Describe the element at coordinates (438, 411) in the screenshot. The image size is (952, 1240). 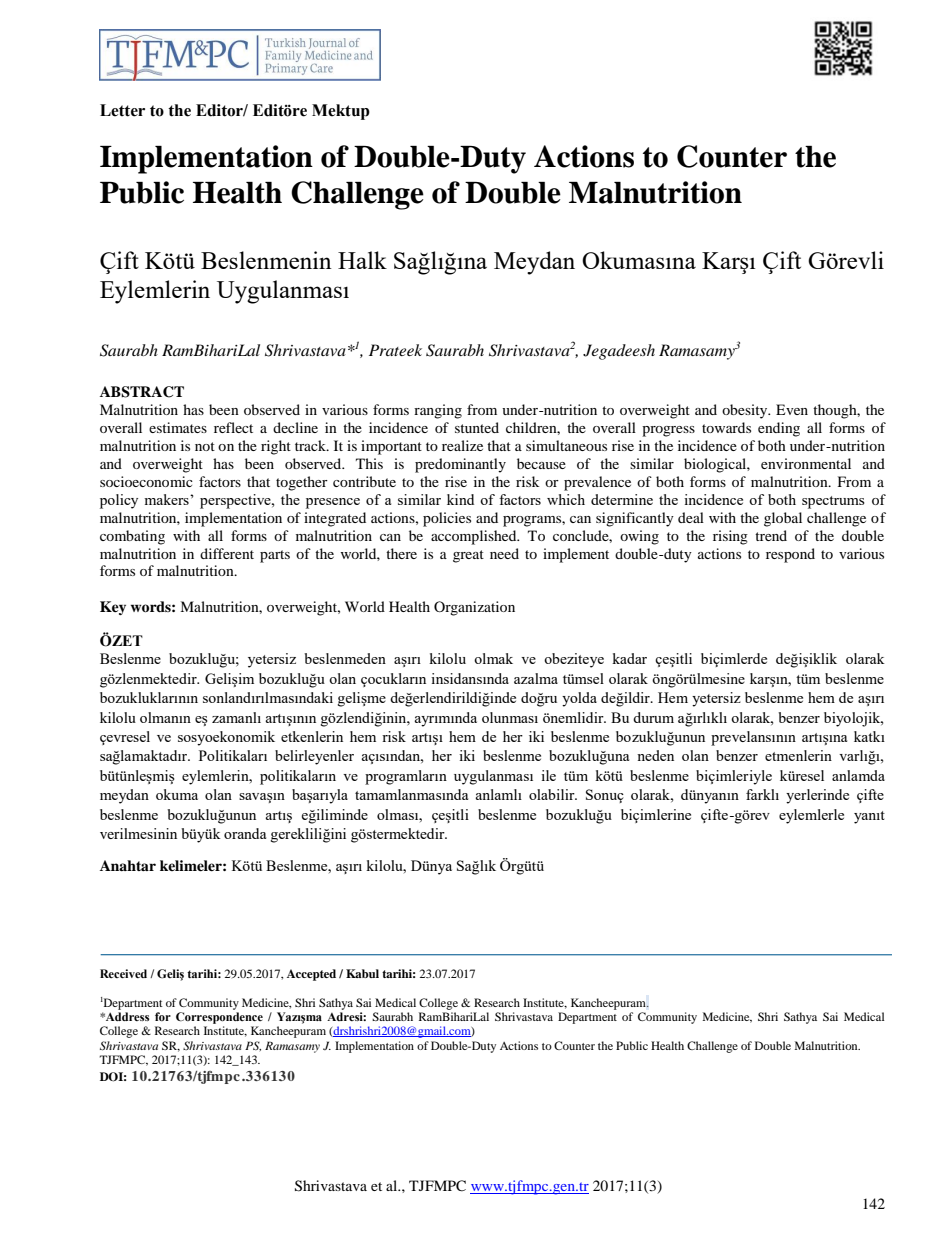
I see `ranging` at that location.
